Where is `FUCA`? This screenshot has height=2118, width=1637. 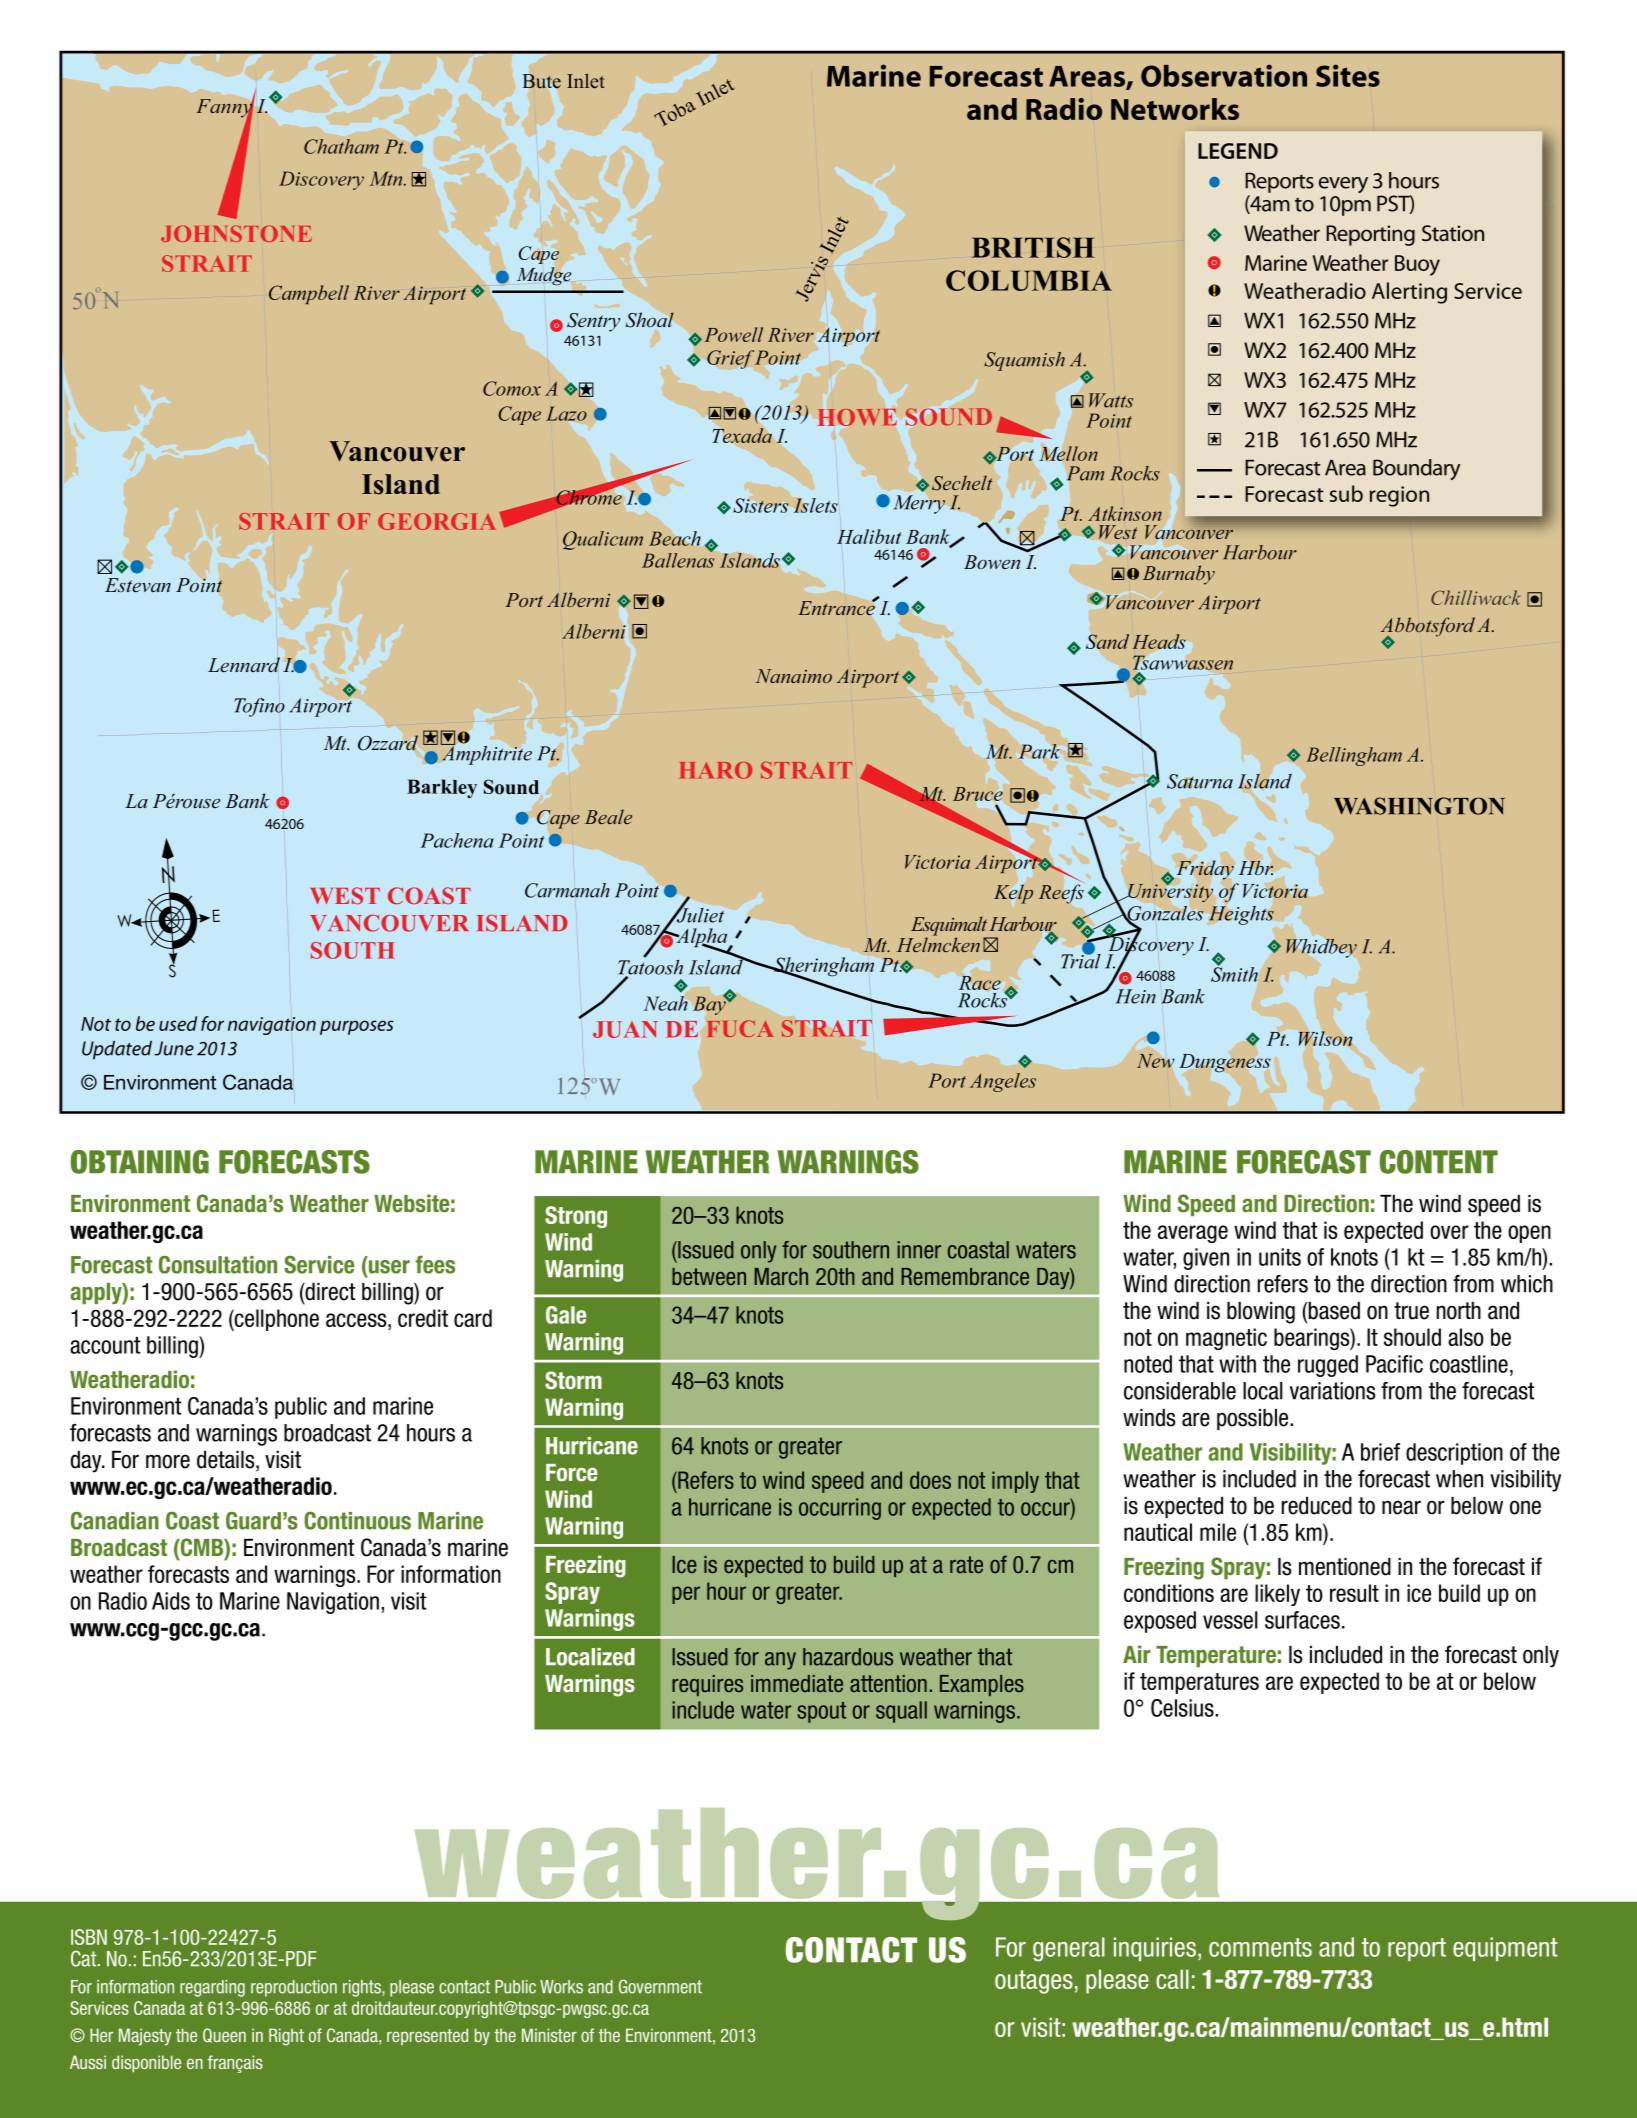 FUCA is located at coordinates (741, 1028).
